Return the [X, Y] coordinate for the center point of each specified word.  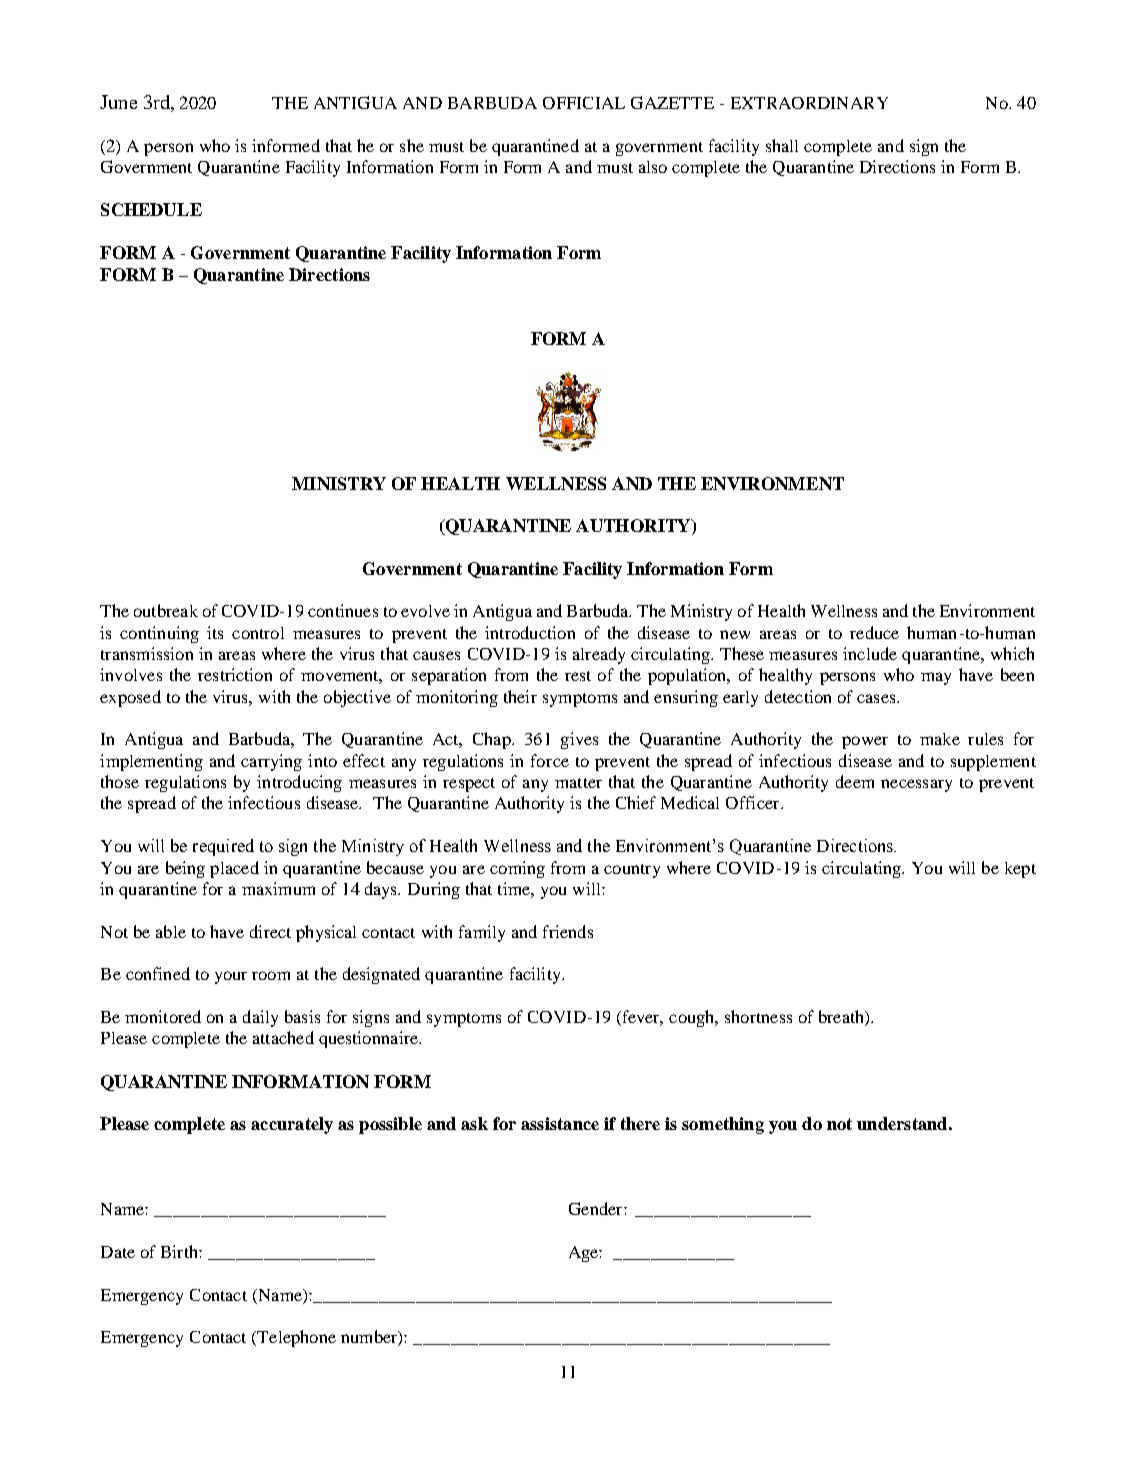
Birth [180, 1251]
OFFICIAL [584, 103]
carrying [271, 762]
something [723, 1125]
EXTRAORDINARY [809, 103]
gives [579, 740]
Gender [597, 1208]
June [118, 102]
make [940, 739]
